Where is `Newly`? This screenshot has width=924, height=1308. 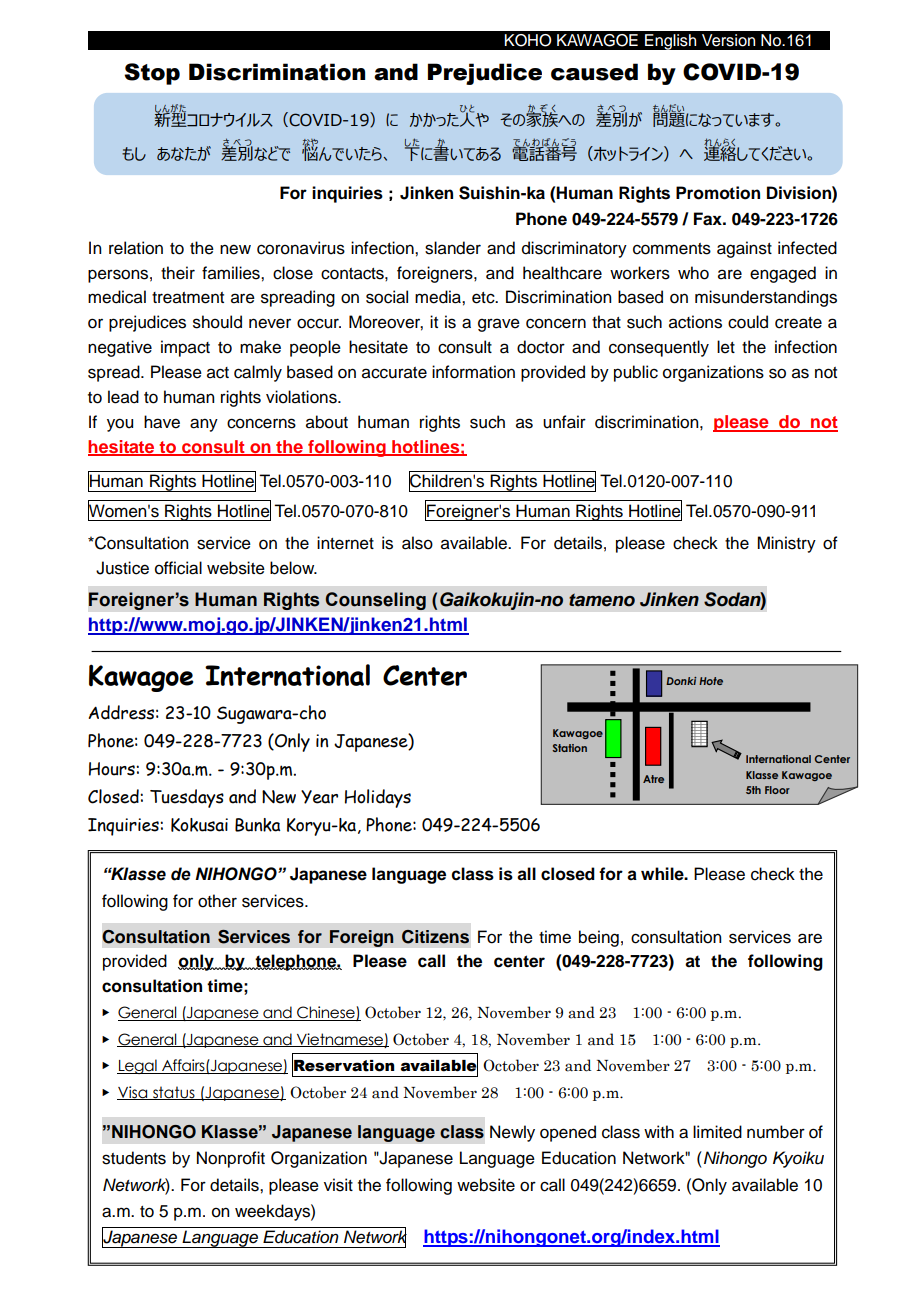
Newly is located at coordinates (512, 1133).
